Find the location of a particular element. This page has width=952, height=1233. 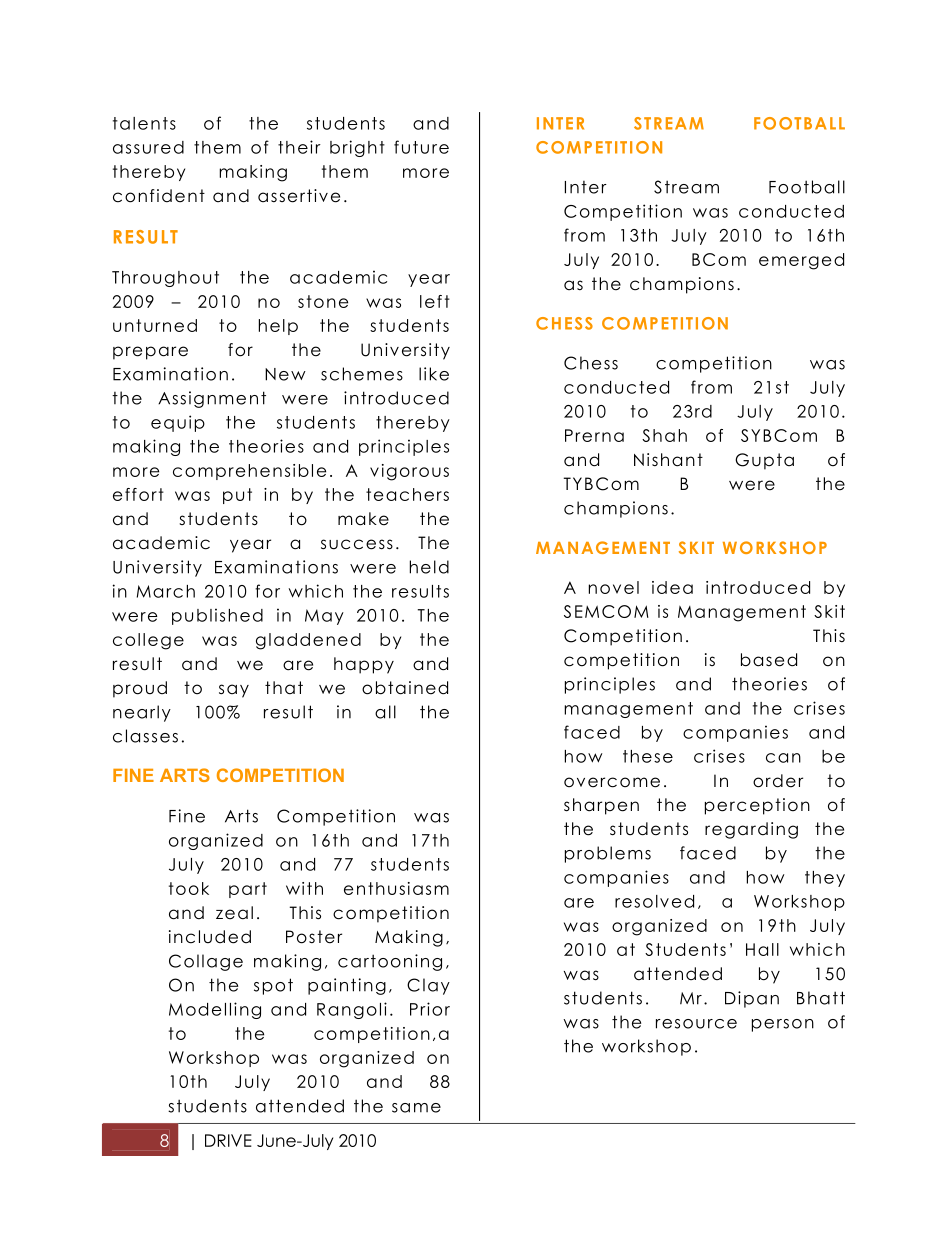

based is located at coordinates (769, 660).
